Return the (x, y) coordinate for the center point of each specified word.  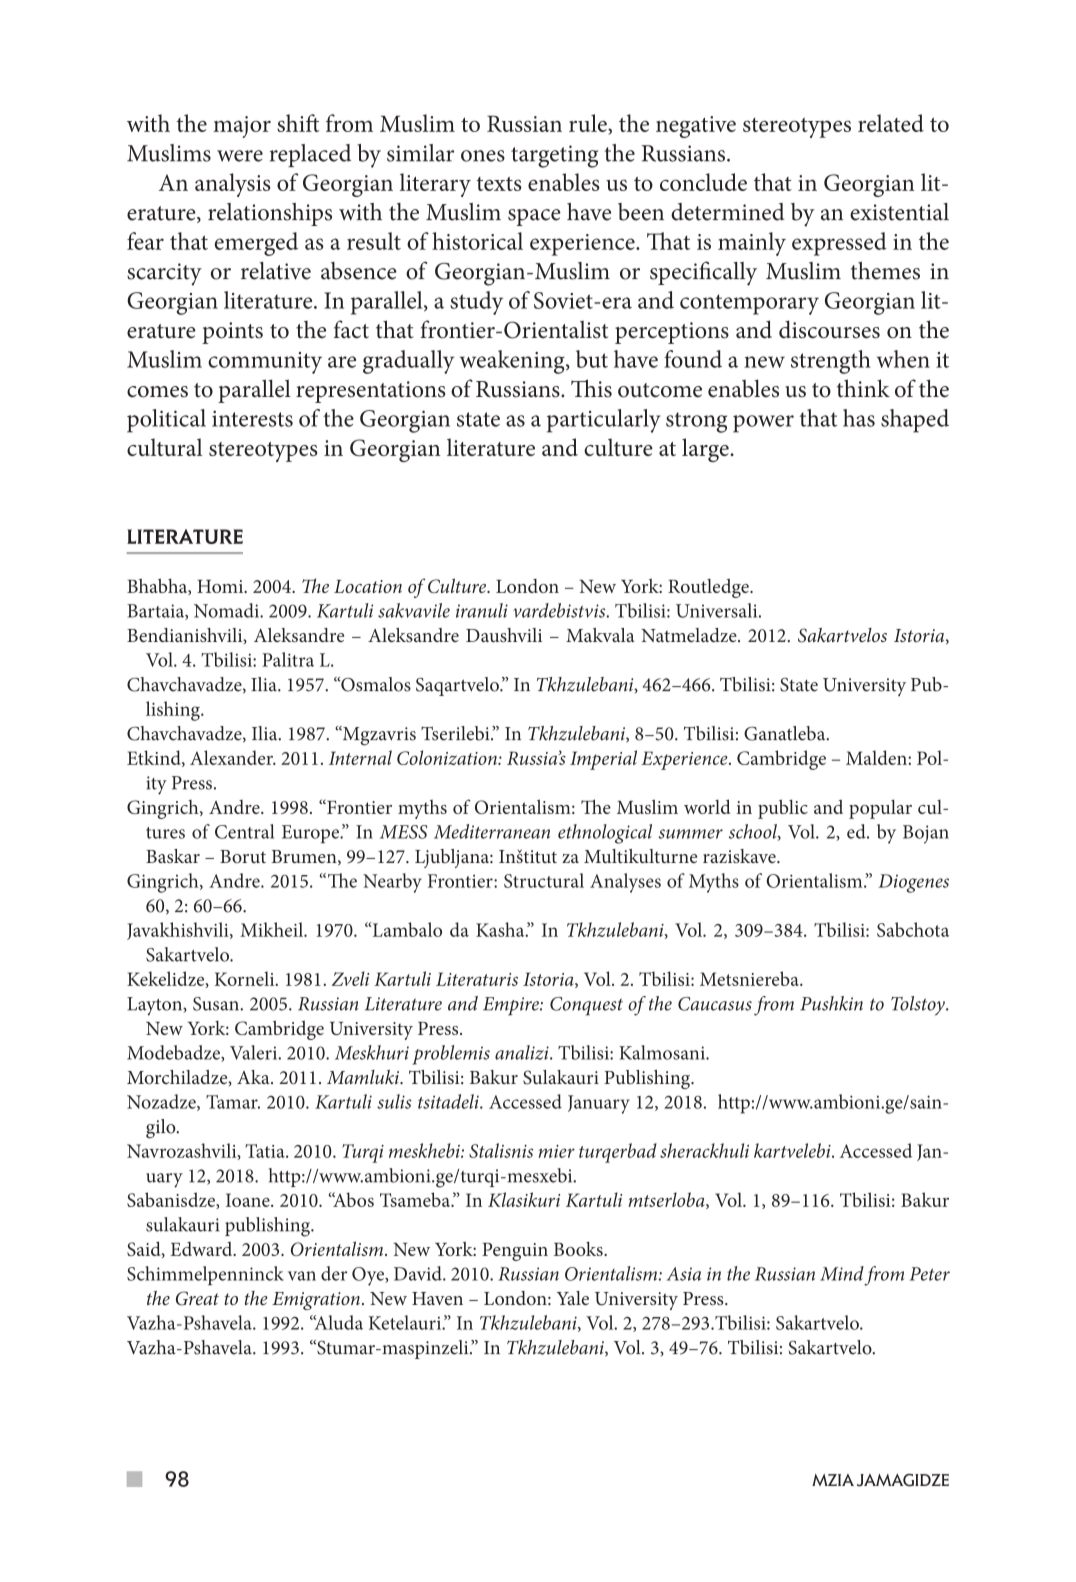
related (891, 123)
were (240, 156)
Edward (202, 1249)
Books (579, 1248)
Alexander (233, 757)
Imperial (603, 760)
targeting (554, 156)
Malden (877, 757)
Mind (842, 1273)
